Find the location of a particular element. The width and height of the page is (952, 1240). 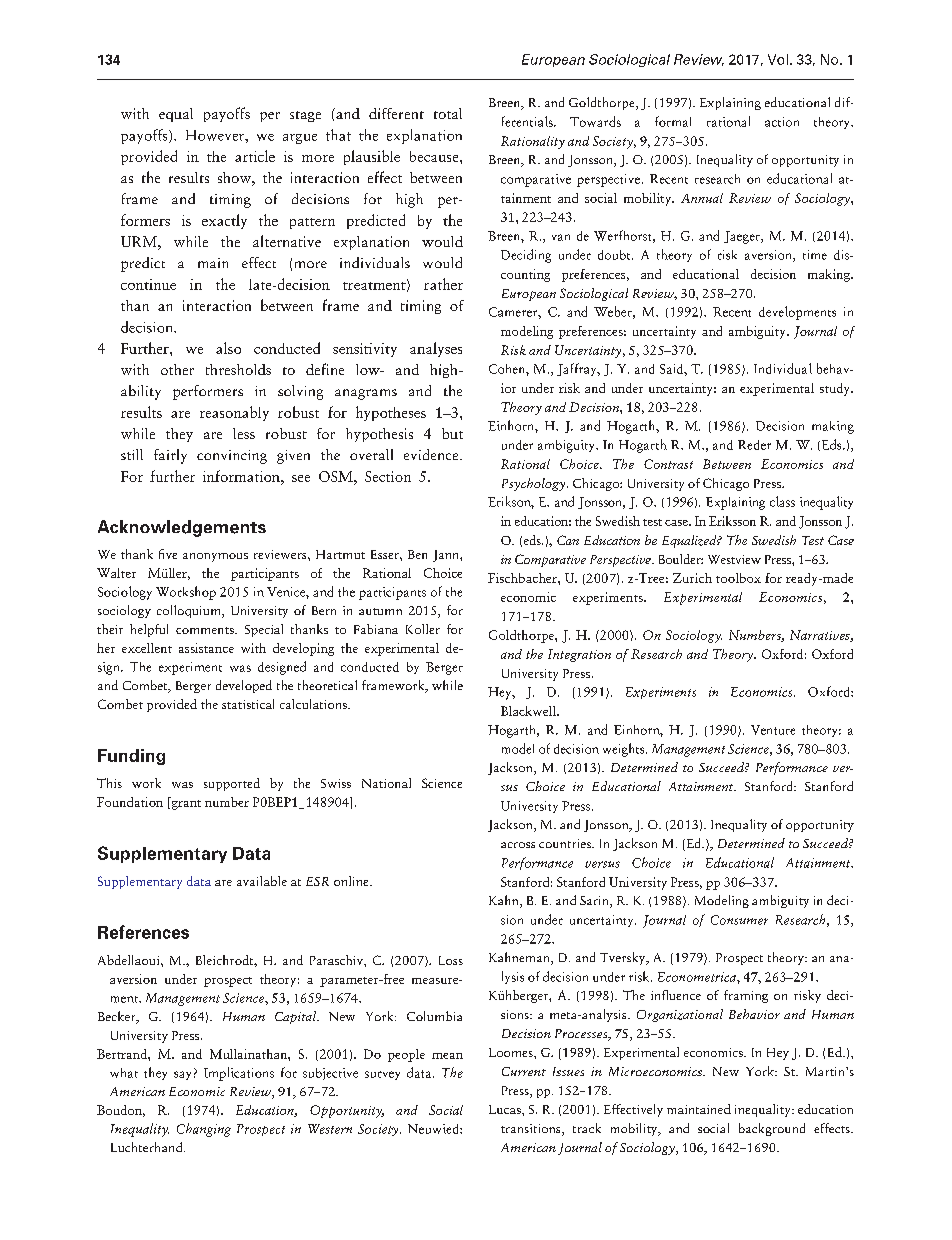

say is located at coordinates (182, 1075).
